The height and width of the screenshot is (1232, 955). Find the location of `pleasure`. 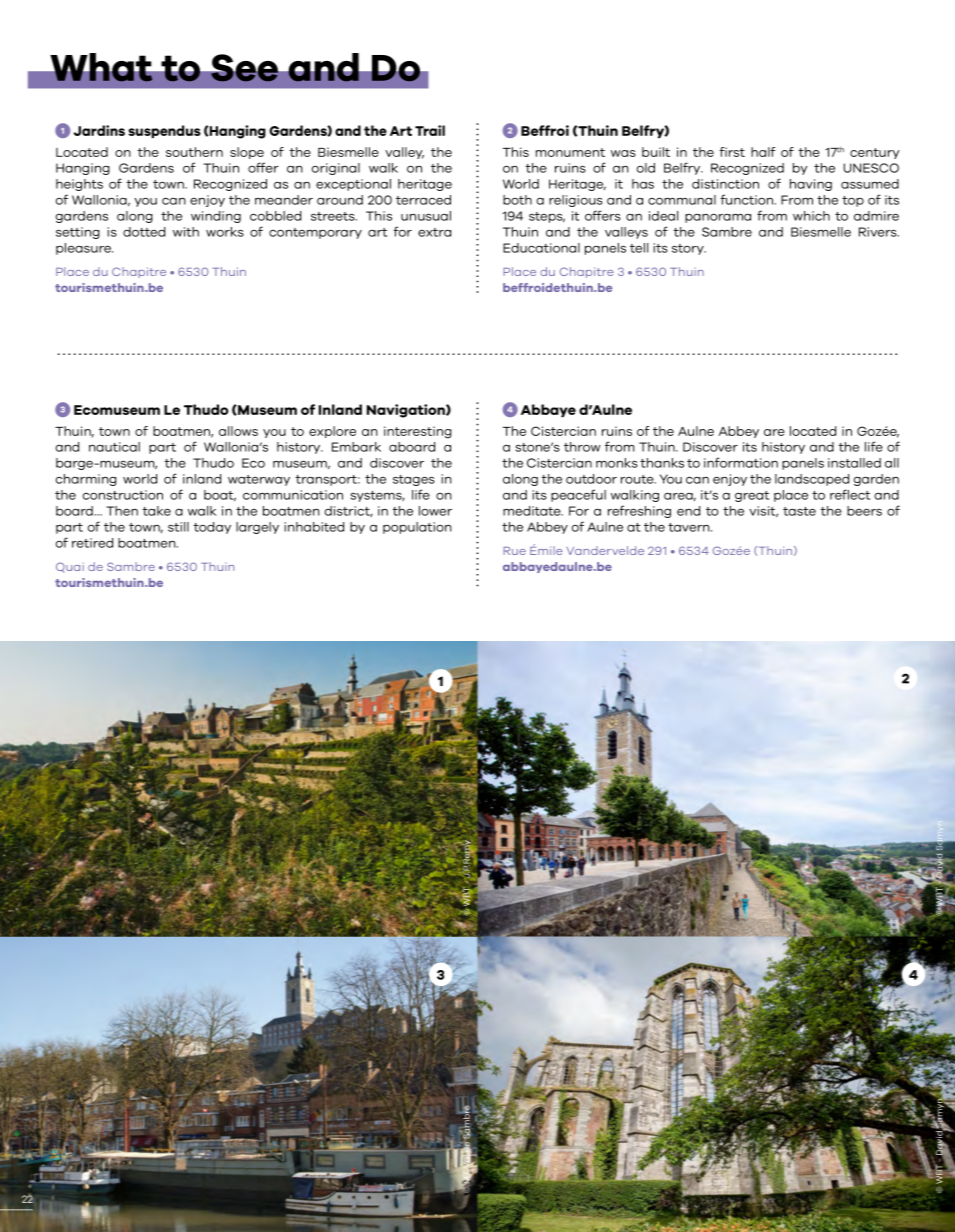

pleasure is located at coordinates (84, 249).
